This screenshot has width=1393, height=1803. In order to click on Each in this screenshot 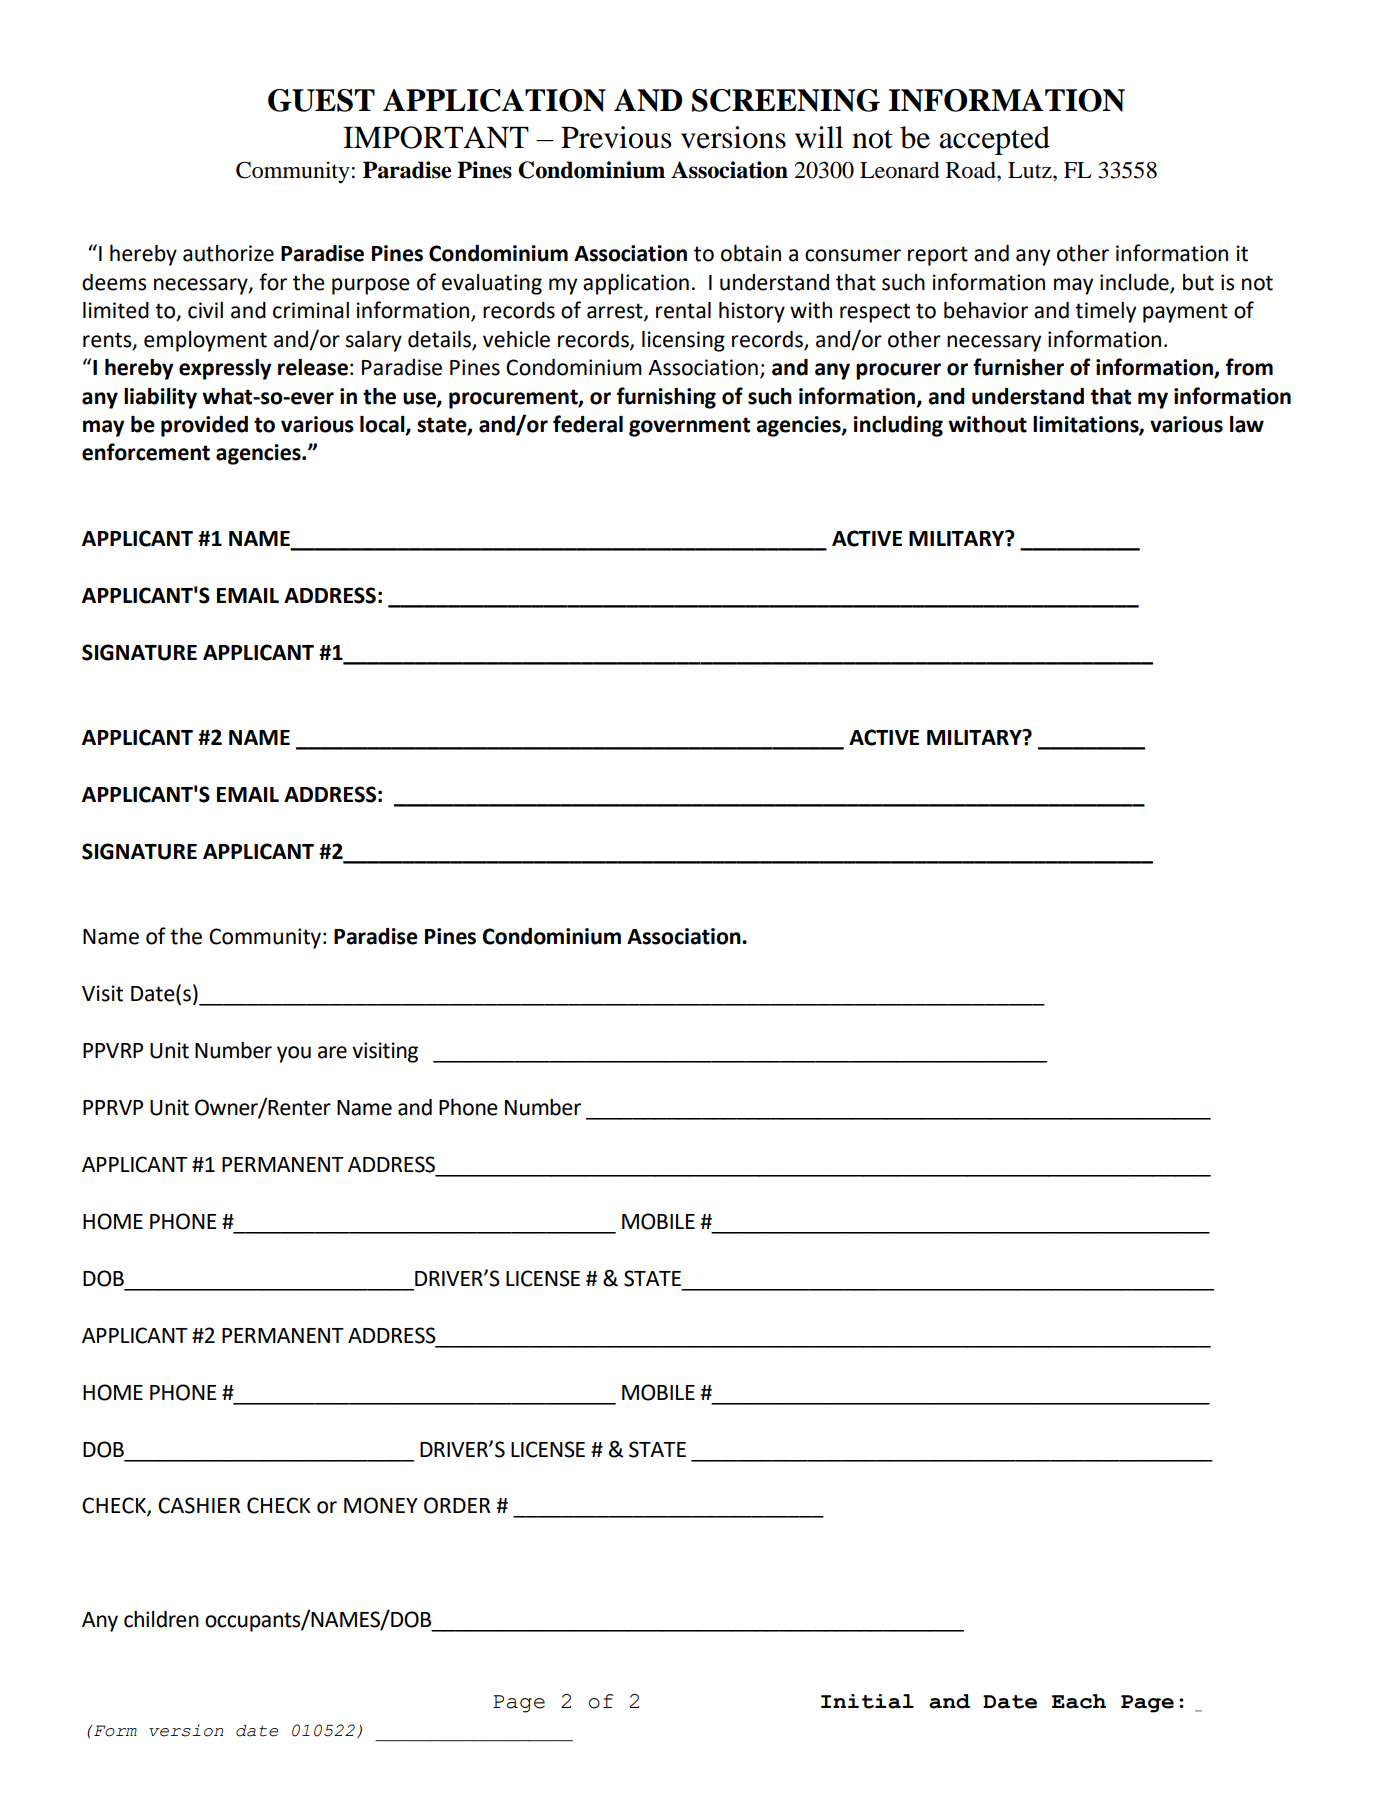, I will do `click(1079, 1701)`.
